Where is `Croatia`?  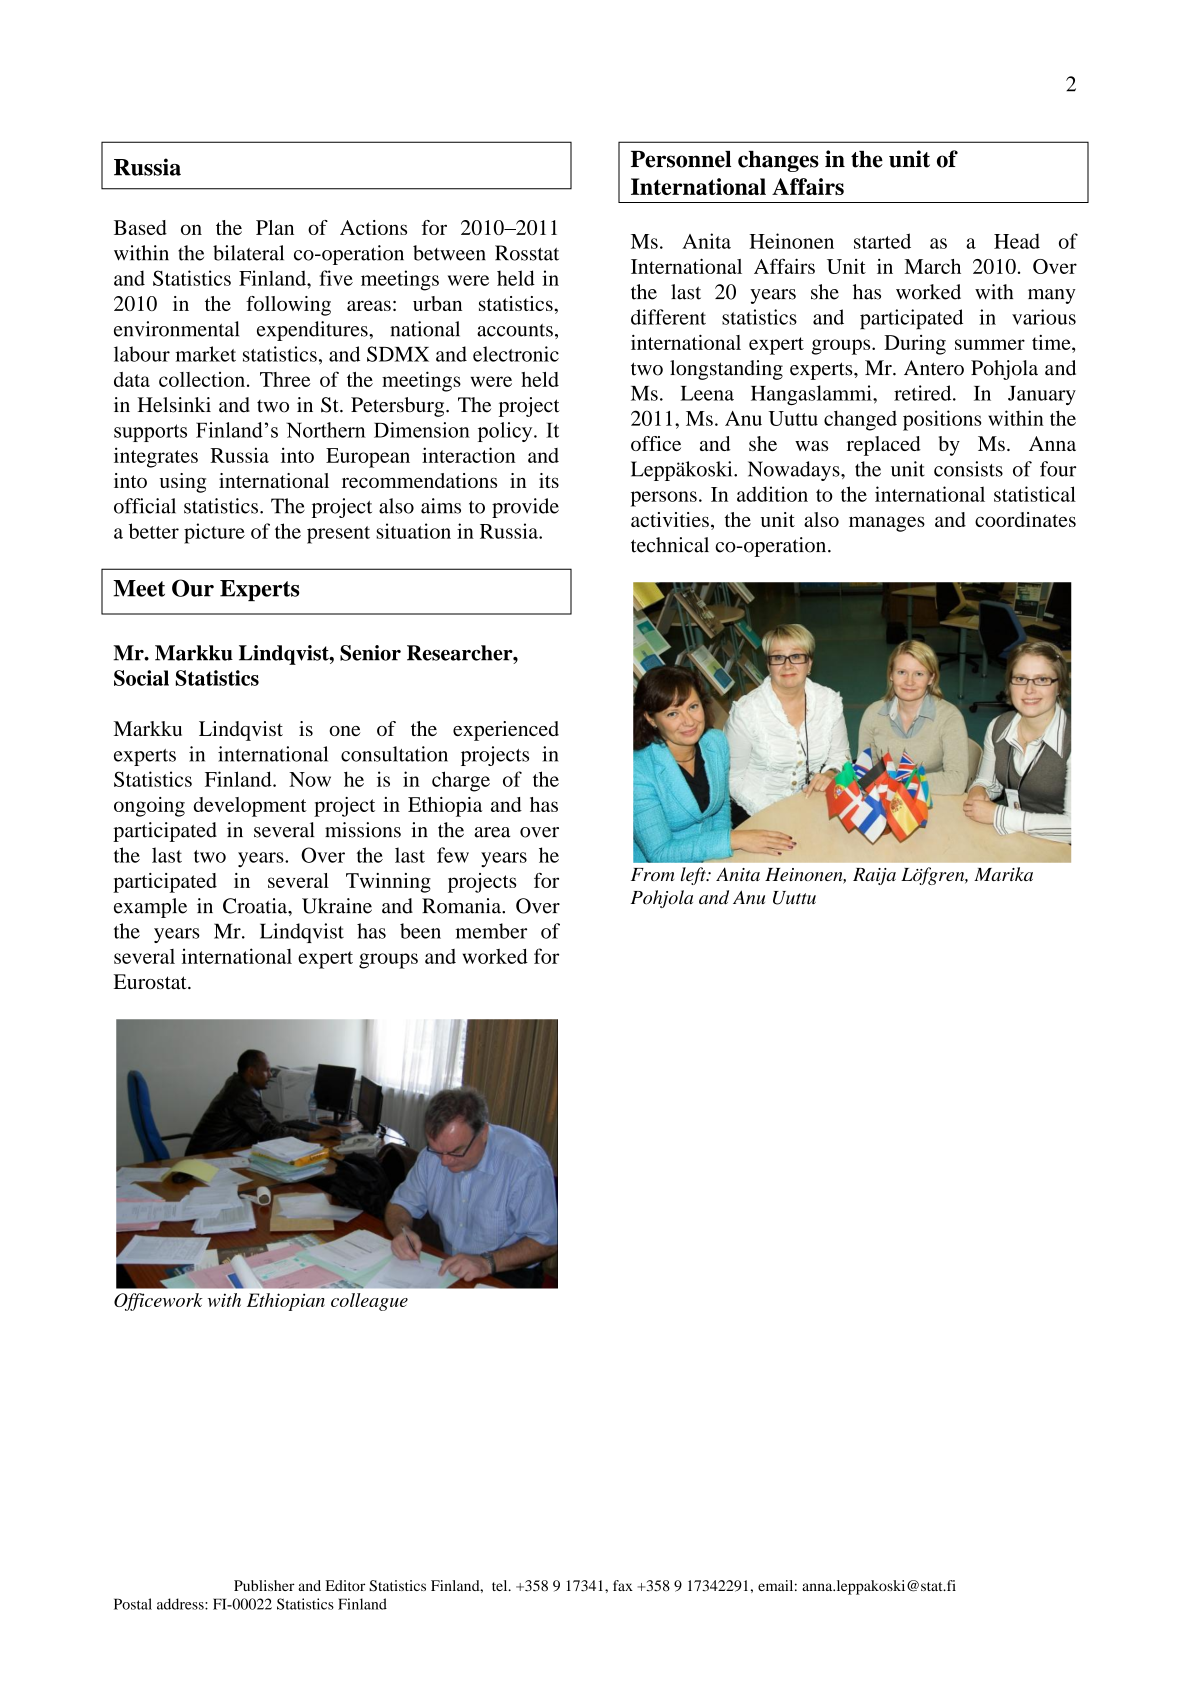
Croatia is located at coordinates (256, 906).
